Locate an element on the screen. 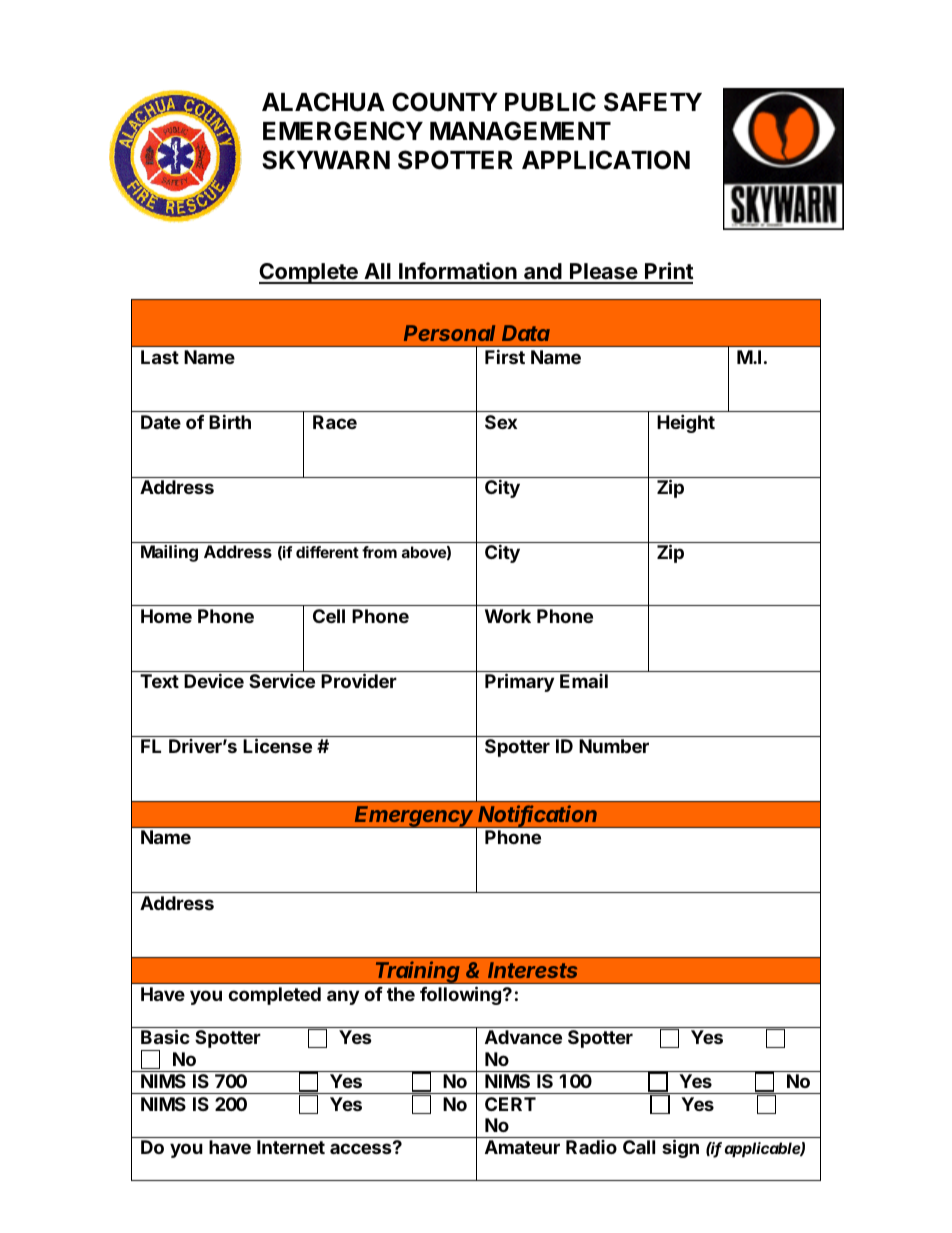 The height and width of the screenshot is (1233, 952). Email is located at coordinates (584, 681).
